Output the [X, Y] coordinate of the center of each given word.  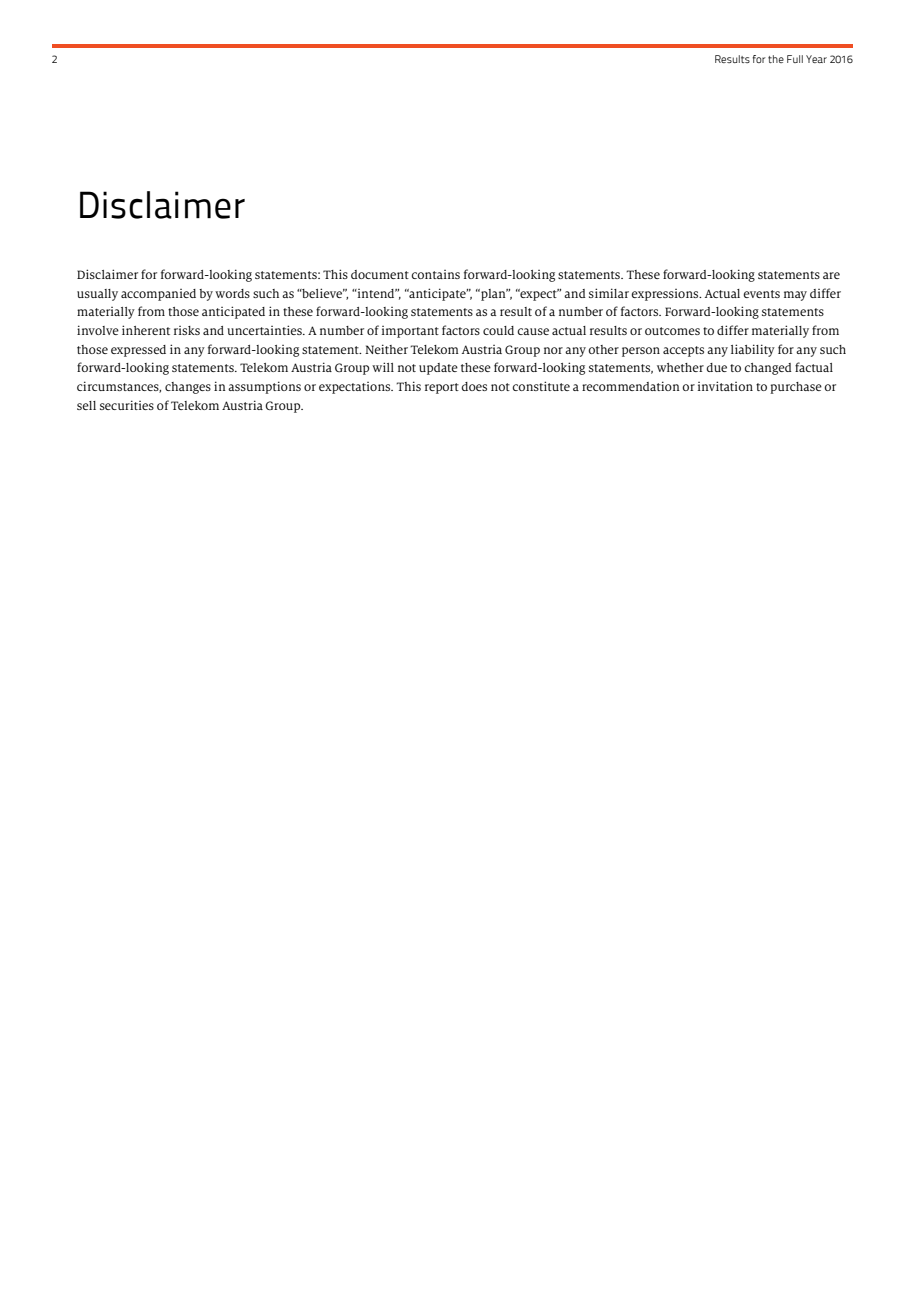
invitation [725, 386]
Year [816, 59]
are [831, 275]
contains [436, 274]
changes [188, 388]
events [761, 294]
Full [795, 59]
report [442, 388]
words [232, 293]
